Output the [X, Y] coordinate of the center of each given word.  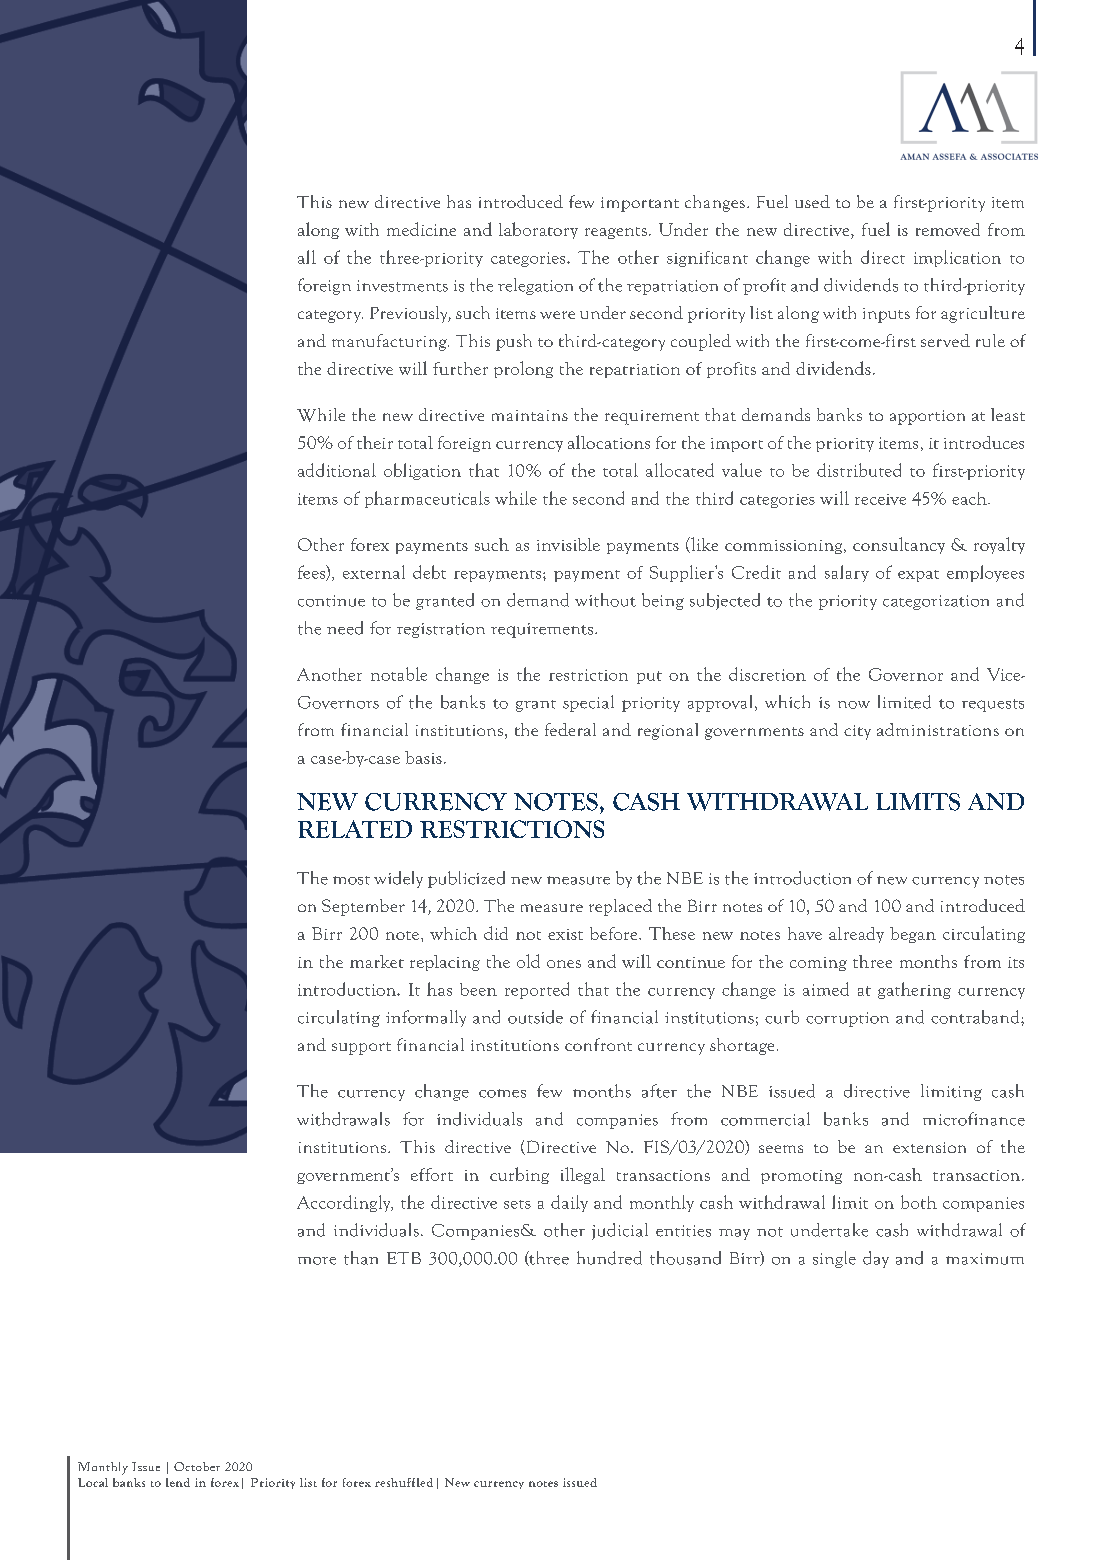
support [361, 1048]
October [197, 1466]
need [345, 628]
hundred [609, 1258]
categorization [936, 602]
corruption [847, 1019]
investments [402, 286]
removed [948, 229]
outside [535, 1017]
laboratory [538, 230]
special [588, 703]
